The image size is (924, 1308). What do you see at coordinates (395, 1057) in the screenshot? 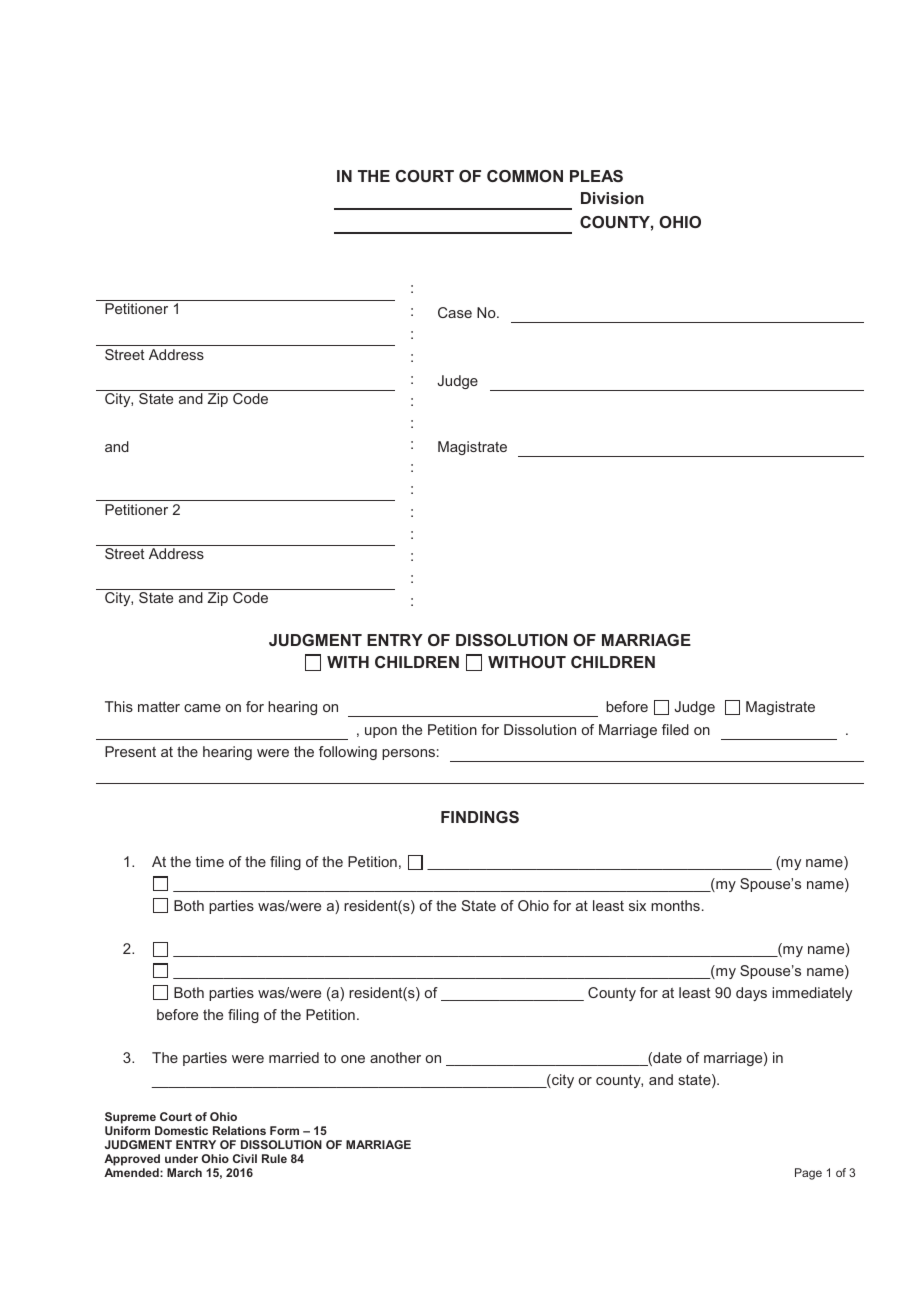
I see `another` at bounding box center [395, 1057].
